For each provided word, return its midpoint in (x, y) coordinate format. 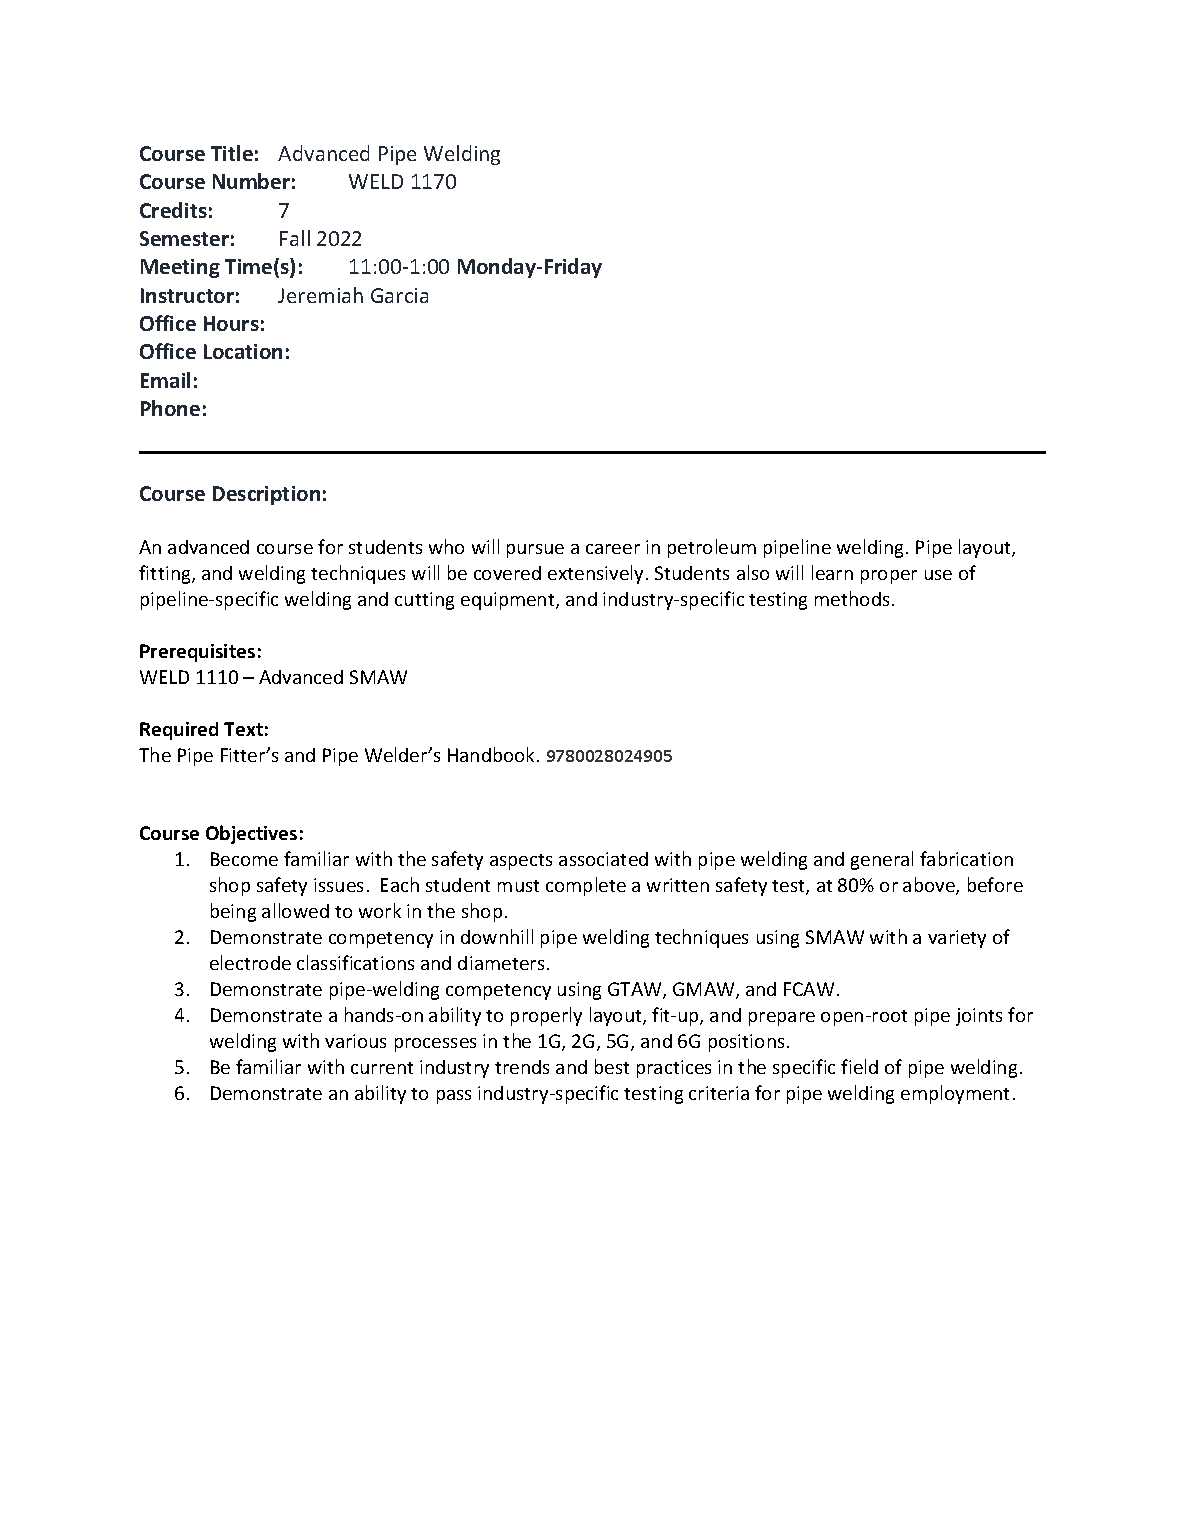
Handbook (493, 754)
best (612, 1066)
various (355, 1041)
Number (251, 181)
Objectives (251, 834)
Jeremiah (320, 295)
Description (266, 495)
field (859, 1066)
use (938, 575)
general (882, 860)
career (613, 549)
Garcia (399, 295)
